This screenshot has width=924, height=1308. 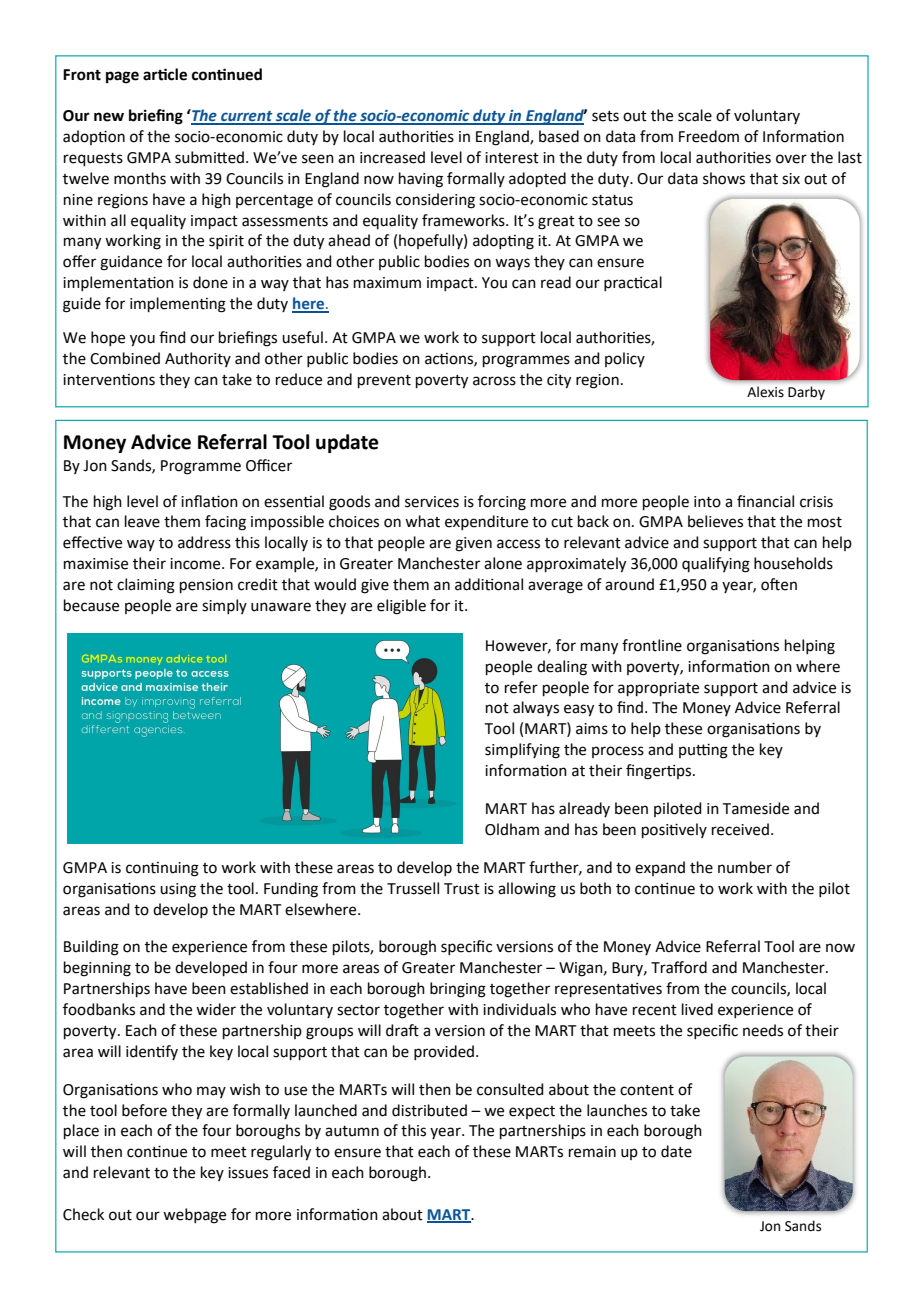 I want to click on article, so click(x=165, y=74).
